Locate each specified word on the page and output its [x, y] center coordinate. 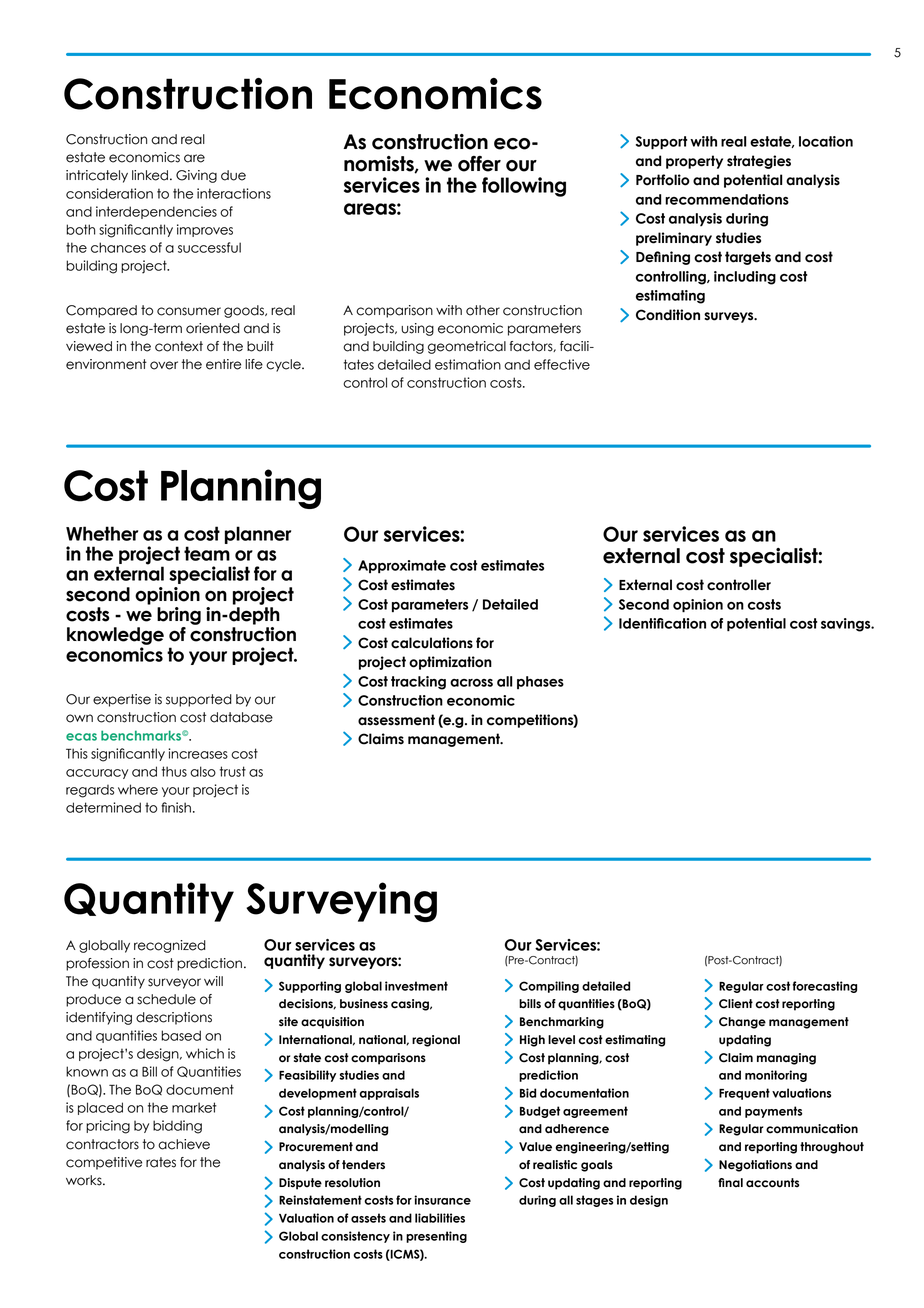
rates [161, 1162]
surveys [730, 317]
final [730, 1182]
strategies [759, 162]
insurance [442, 1200]
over [164, 365]
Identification [662, 623]
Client [736, 1004]
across [471, 683]
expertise [122, 700]
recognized [170, 946]
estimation [468, 364]
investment [416, 986]
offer [479, 164]
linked [151, 175]
